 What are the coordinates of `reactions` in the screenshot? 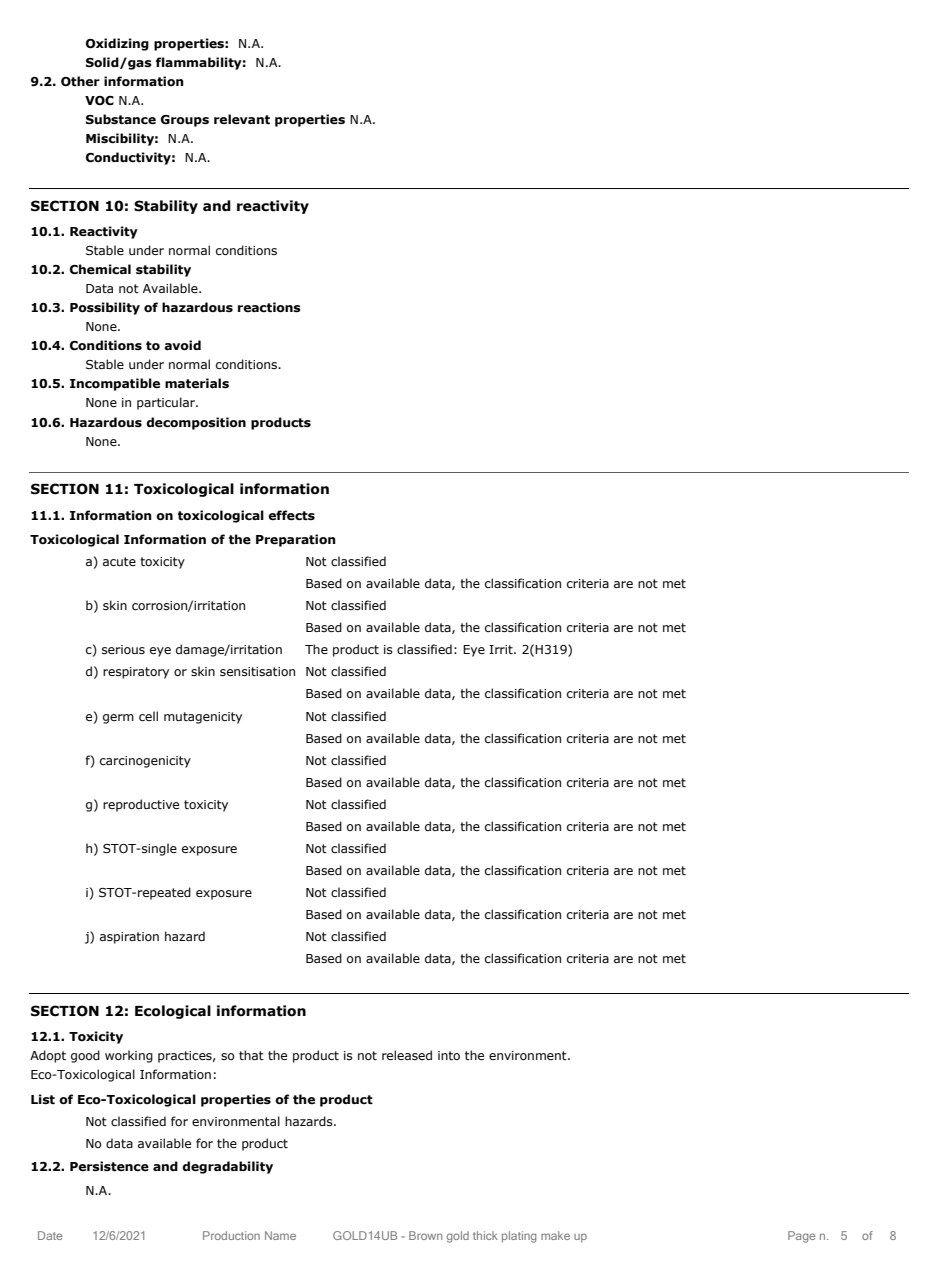 It's located at (269, 307).
